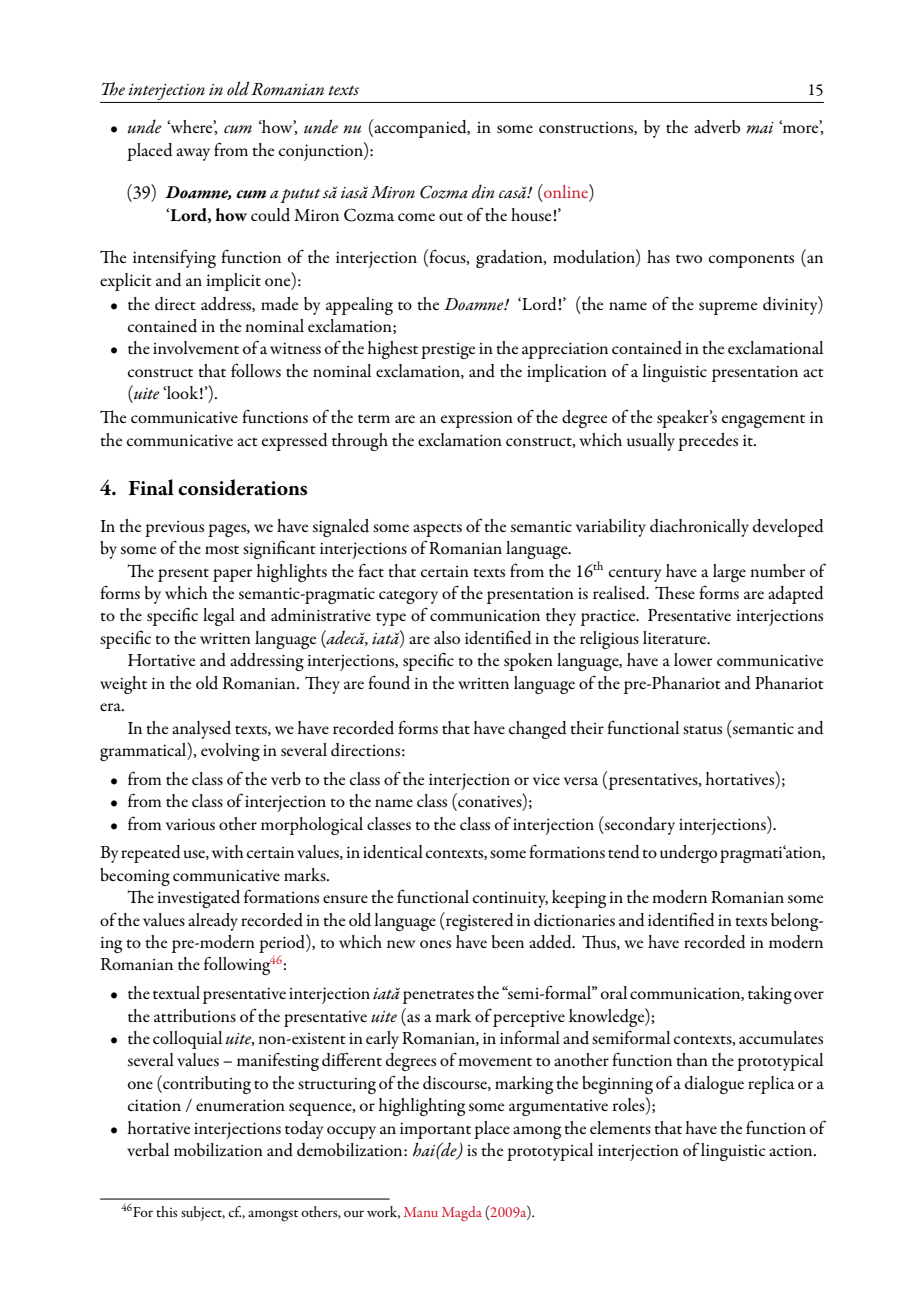 The height and width of the image is (1308, 924). I want to click on mai, so click(760, 127).
